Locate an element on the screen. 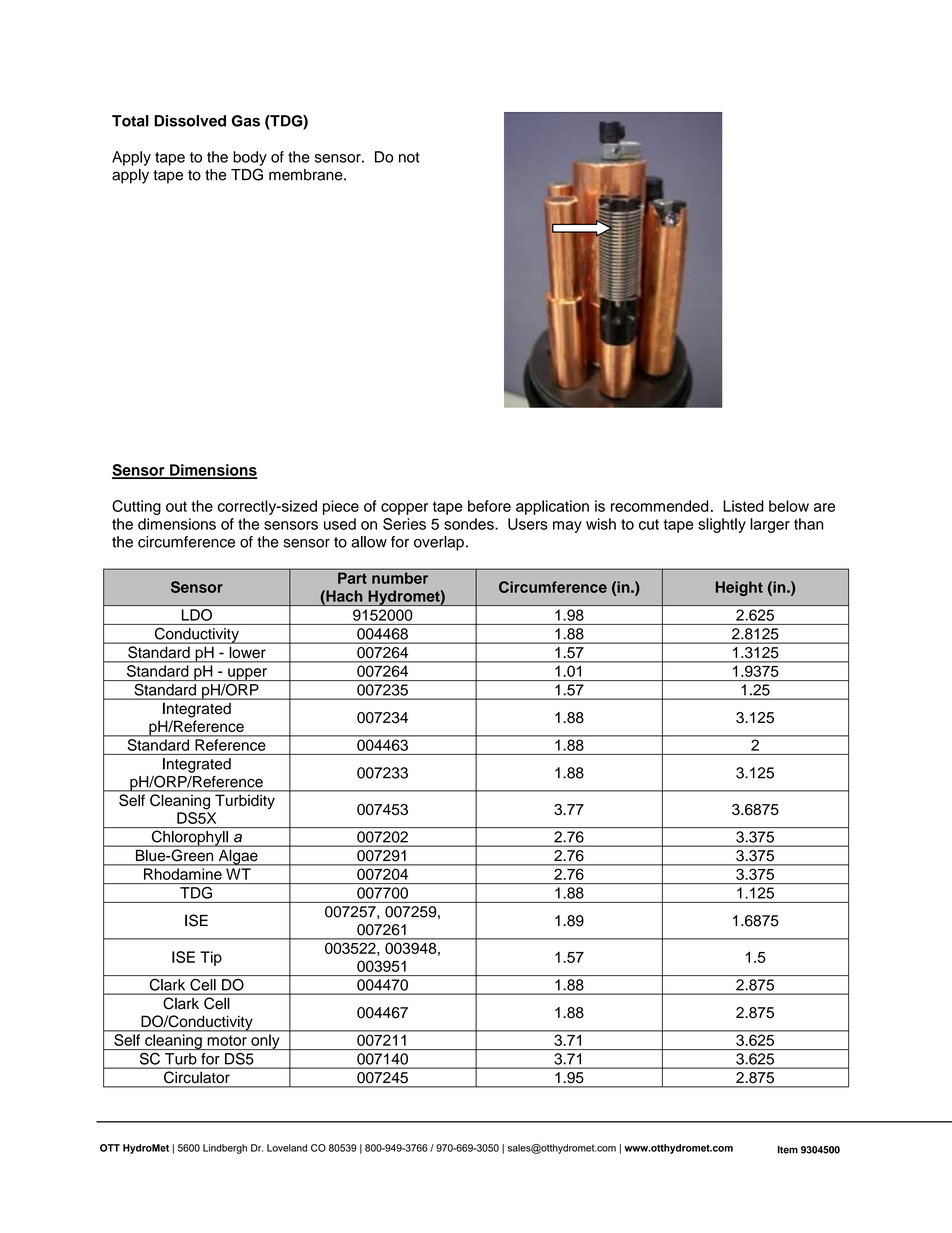 This screenshot has height=1233, width=952. only is located at coordinates (265, 1042).
